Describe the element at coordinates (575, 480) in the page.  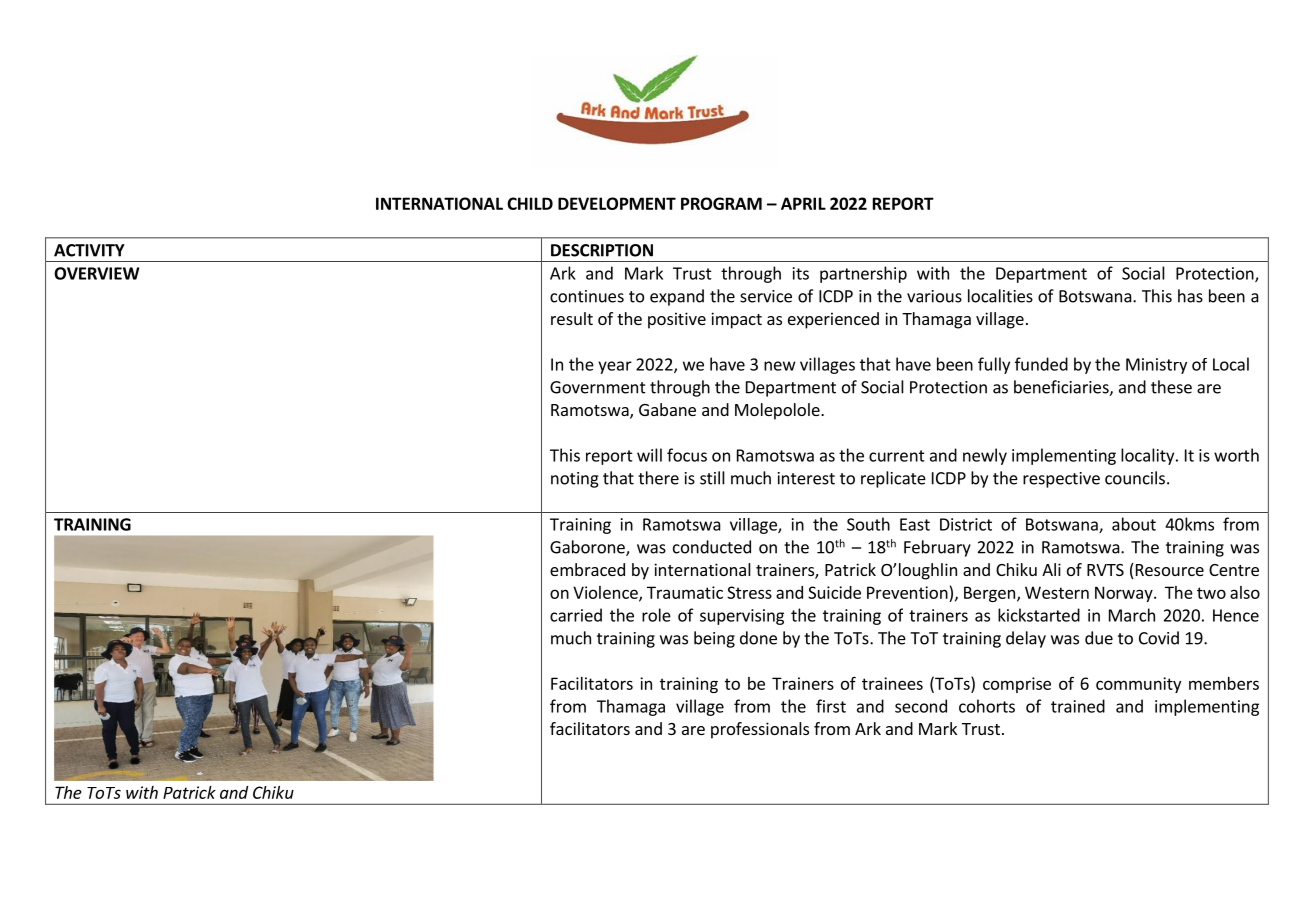
I see `noting` at that location.
